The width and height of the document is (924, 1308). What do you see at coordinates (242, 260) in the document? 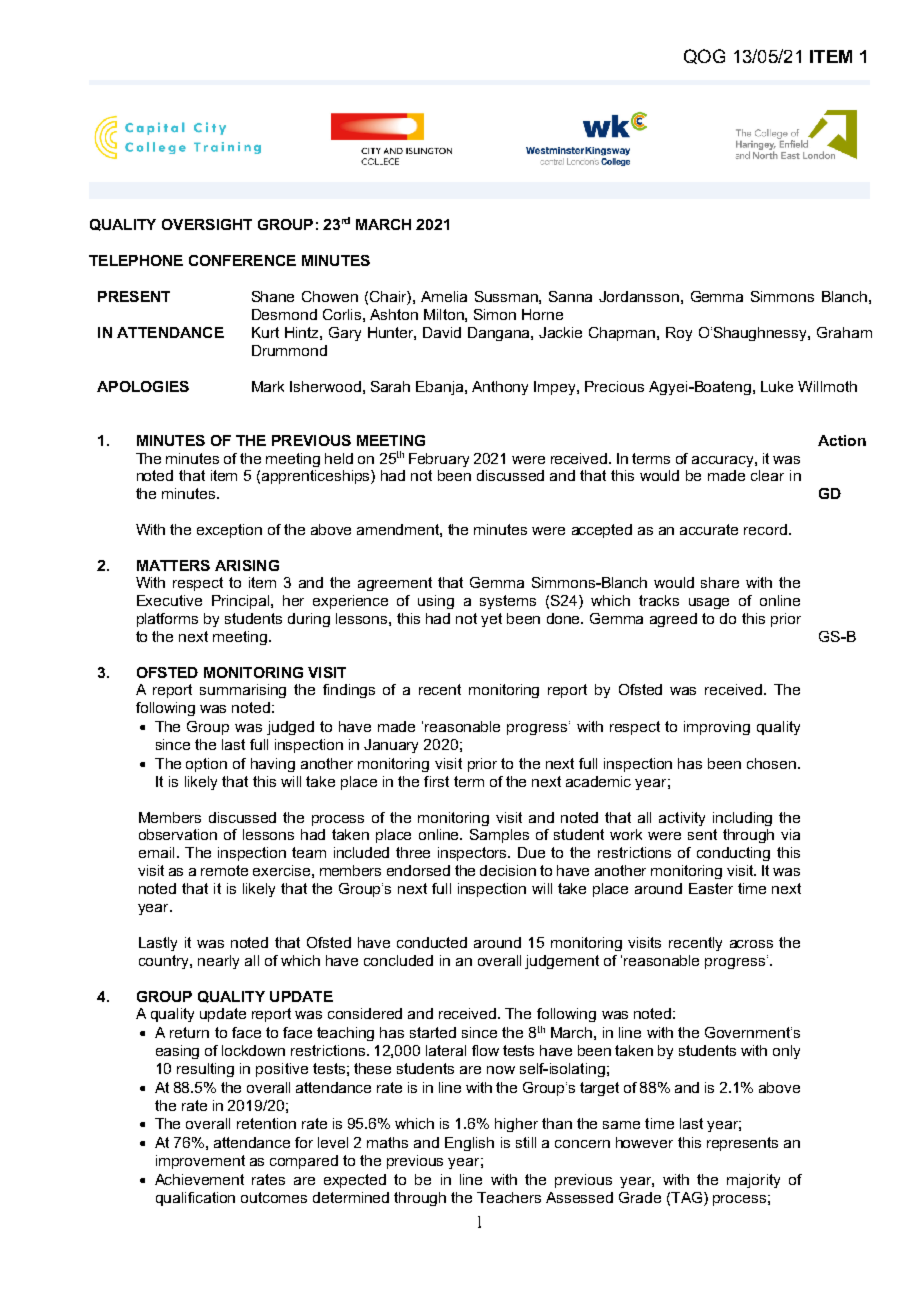
I see `CONFERENCE` at bounding box center [242, 260].
